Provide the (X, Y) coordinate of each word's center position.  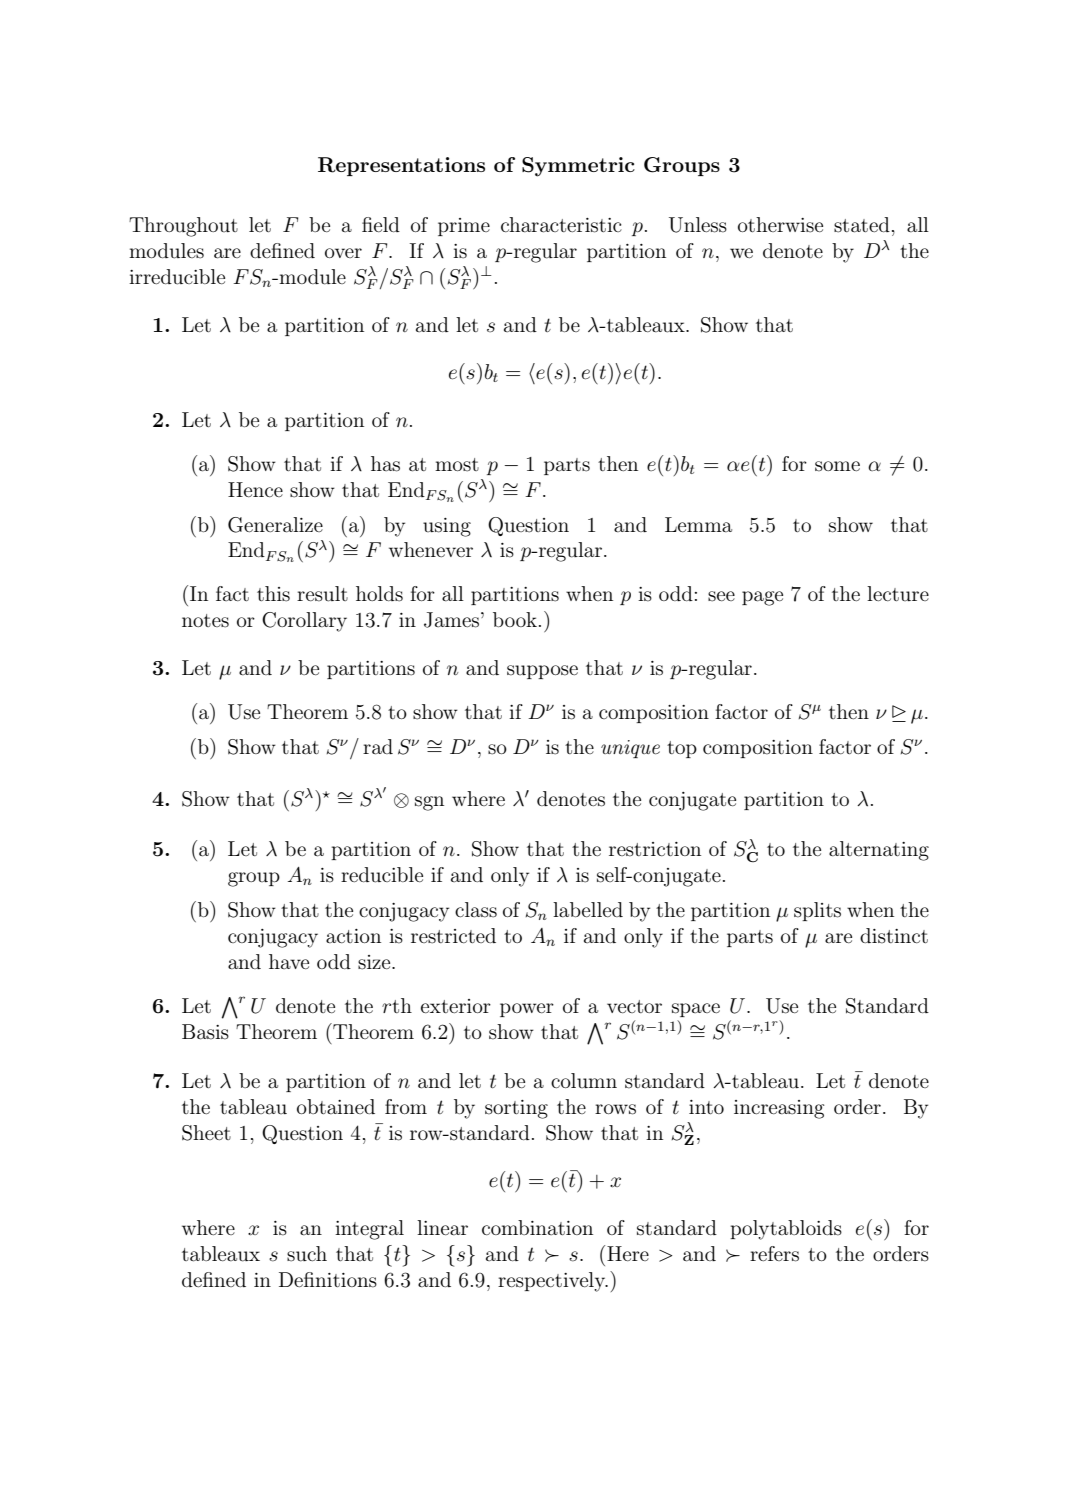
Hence (255, 489)
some (837, 466)
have (289, 961)
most (457, 465)
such (307, 1254)
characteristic (561, 225)
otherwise (780, 225)
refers (774, 1254)
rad (378, 747)
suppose (542, 672)
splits (817, 911)
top (682, 749)
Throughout (183, 227)
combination (537, 1227)
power (527, 1010)
